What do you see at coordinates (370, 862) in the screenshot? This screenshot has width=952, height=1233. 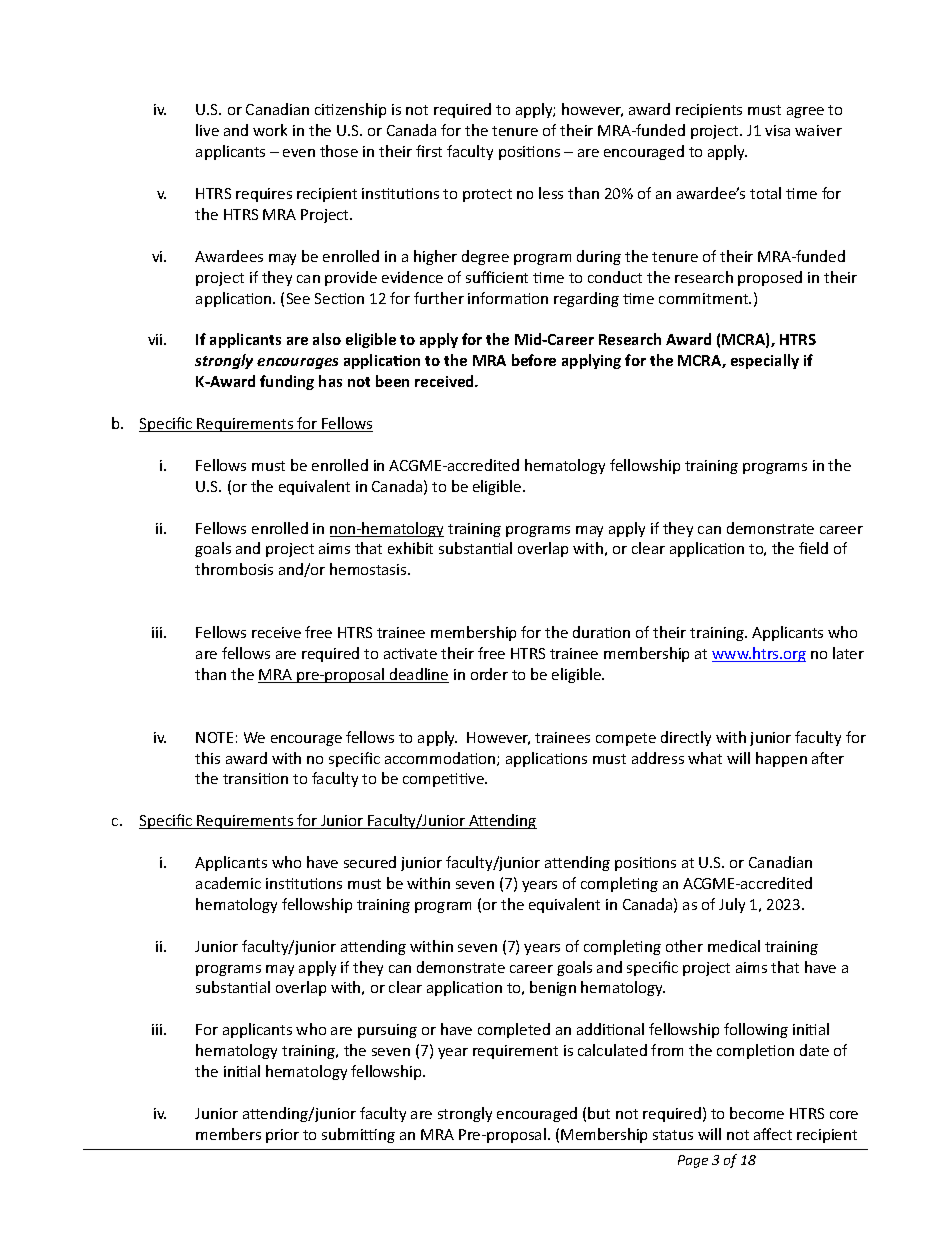 I see `secured` at bounding box center [370, 862].
